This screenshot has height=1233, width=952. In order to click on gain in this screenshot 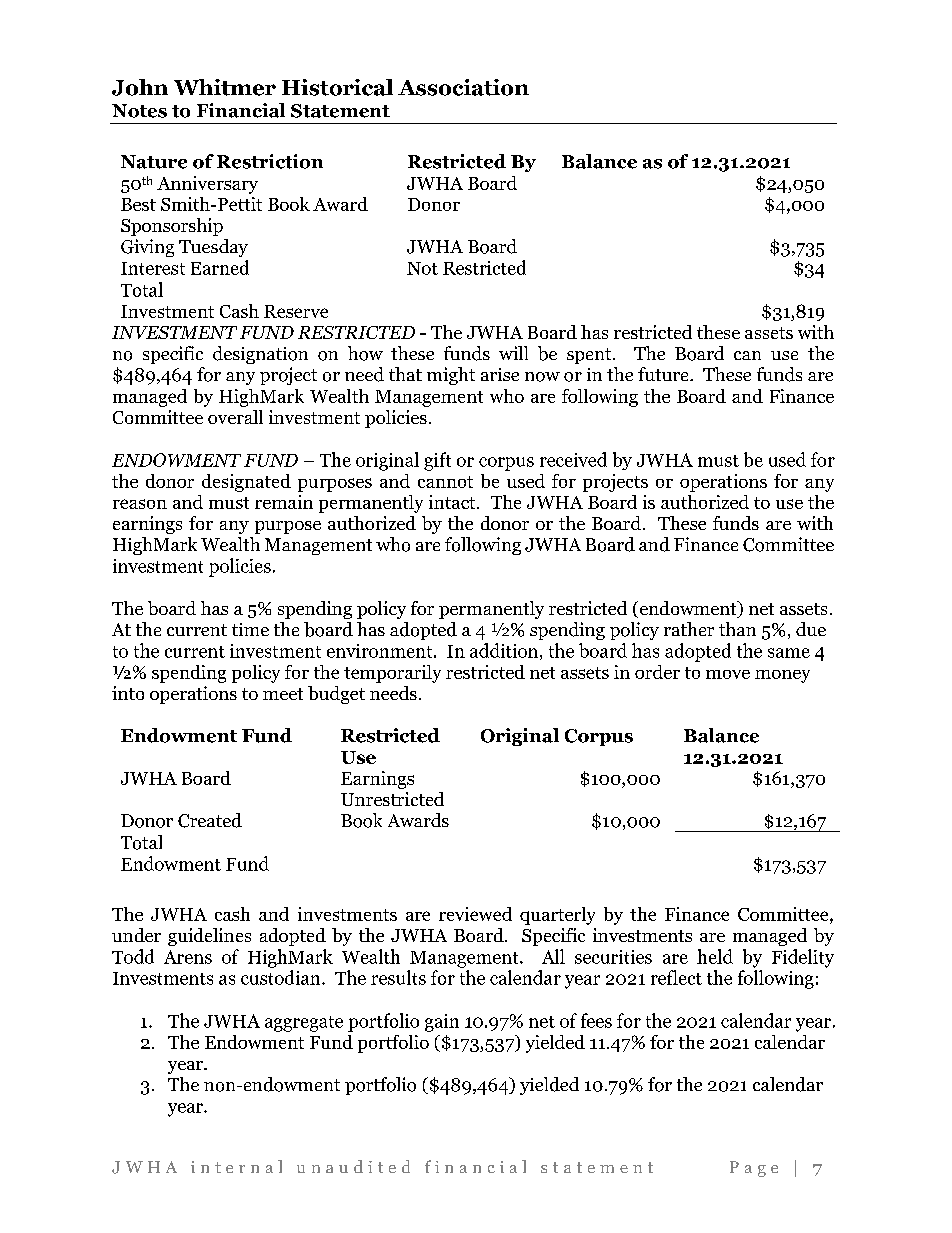, I will do `click(442, 1023)`.
